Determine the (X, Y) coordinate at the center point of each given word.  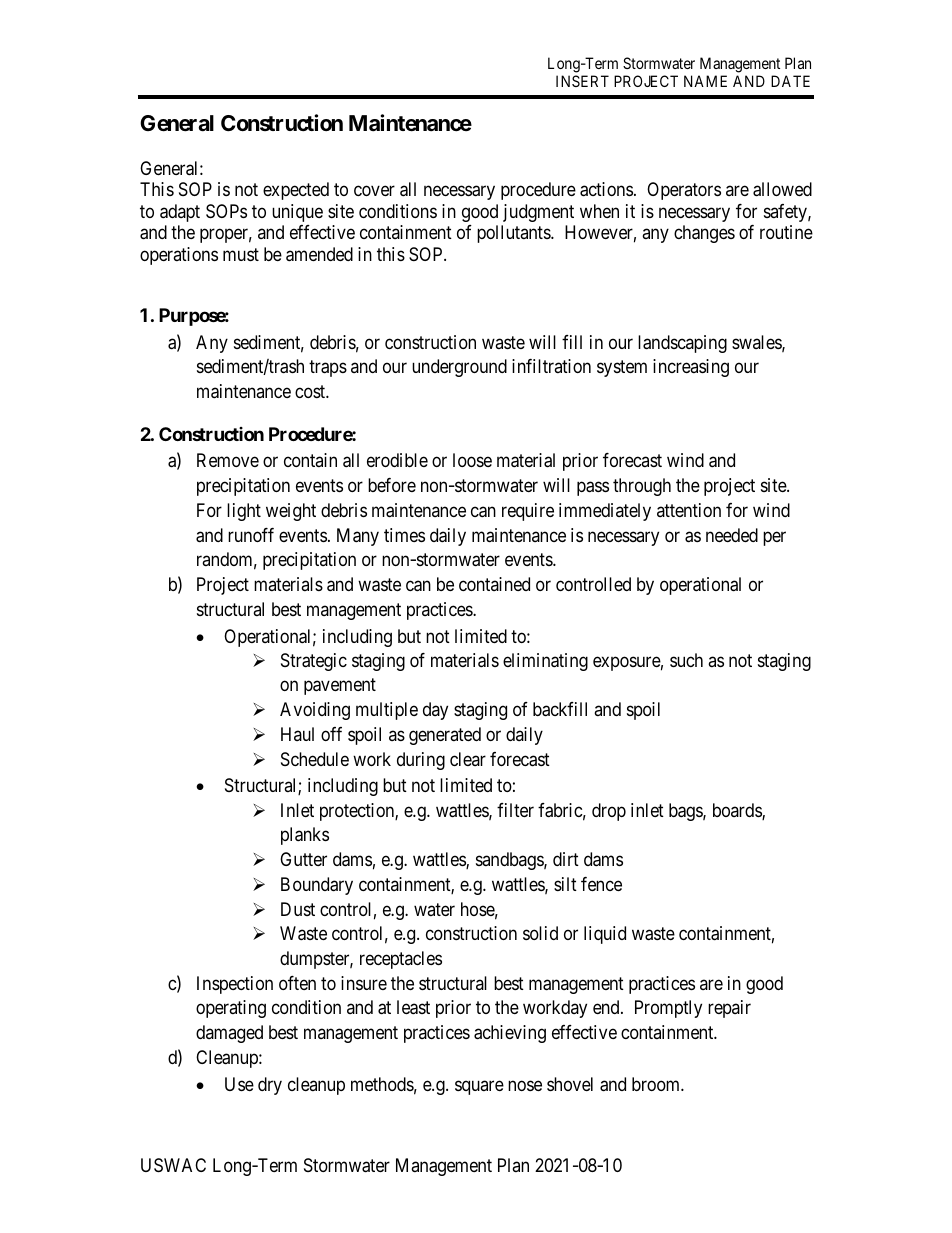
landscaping (682, 344)
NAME (705, 81)
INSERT (582, 81)
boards (738, 811)
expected (296, 191)
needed (732, 535)
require (528, 512)
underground (459, 368)
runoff (251, 535)
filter (515, 810)
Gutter (303, 859)
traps (328, 368)
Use (239, 1084)
